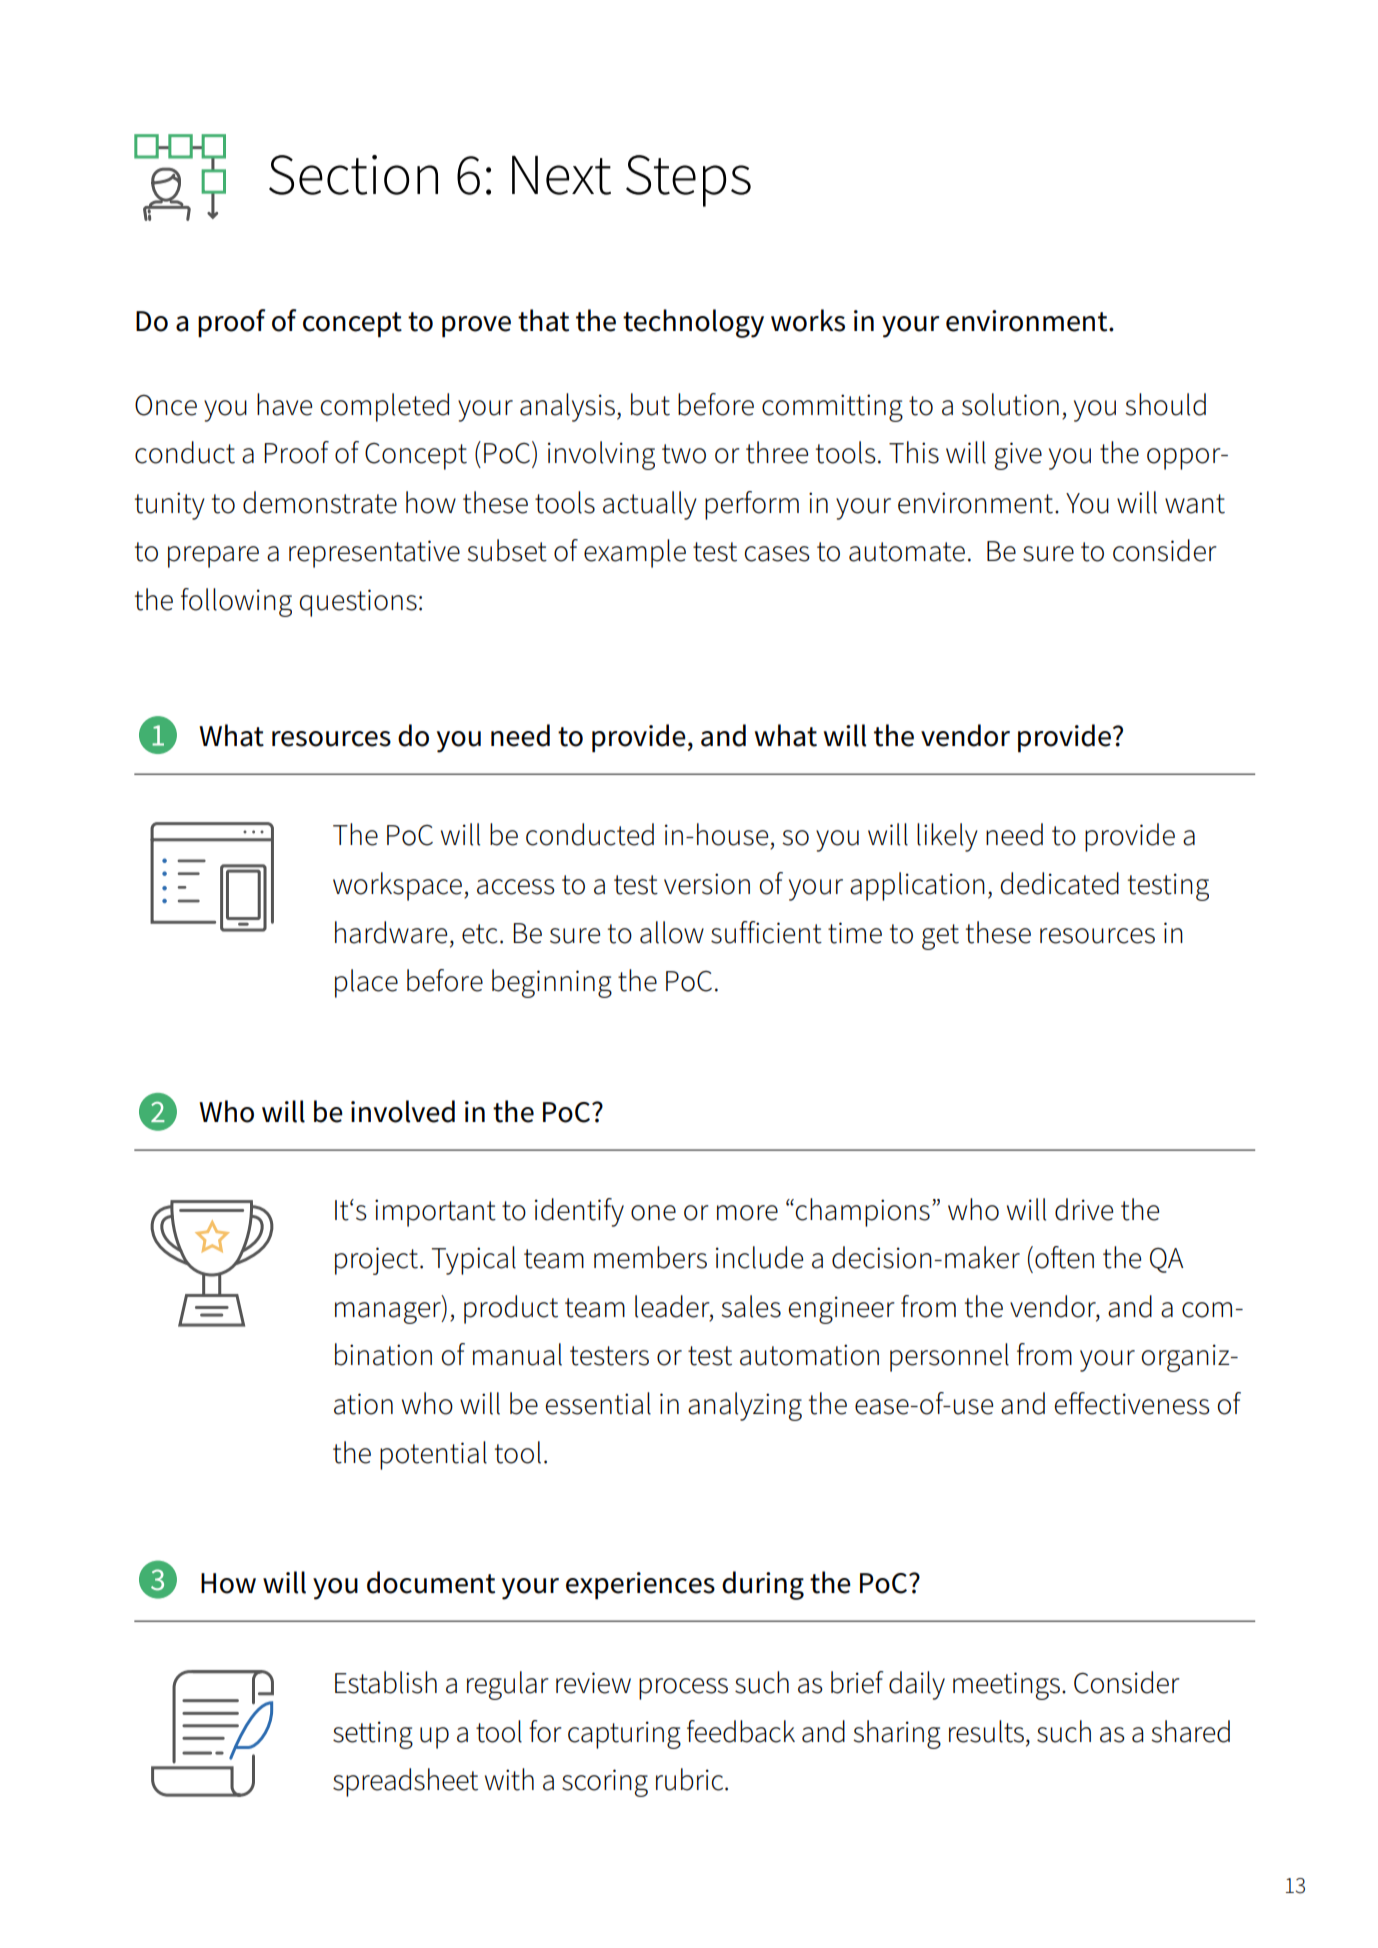 The height and width of the screenshot is (1948, 1378). I want to click on dedicated, so click(1059, 883).
